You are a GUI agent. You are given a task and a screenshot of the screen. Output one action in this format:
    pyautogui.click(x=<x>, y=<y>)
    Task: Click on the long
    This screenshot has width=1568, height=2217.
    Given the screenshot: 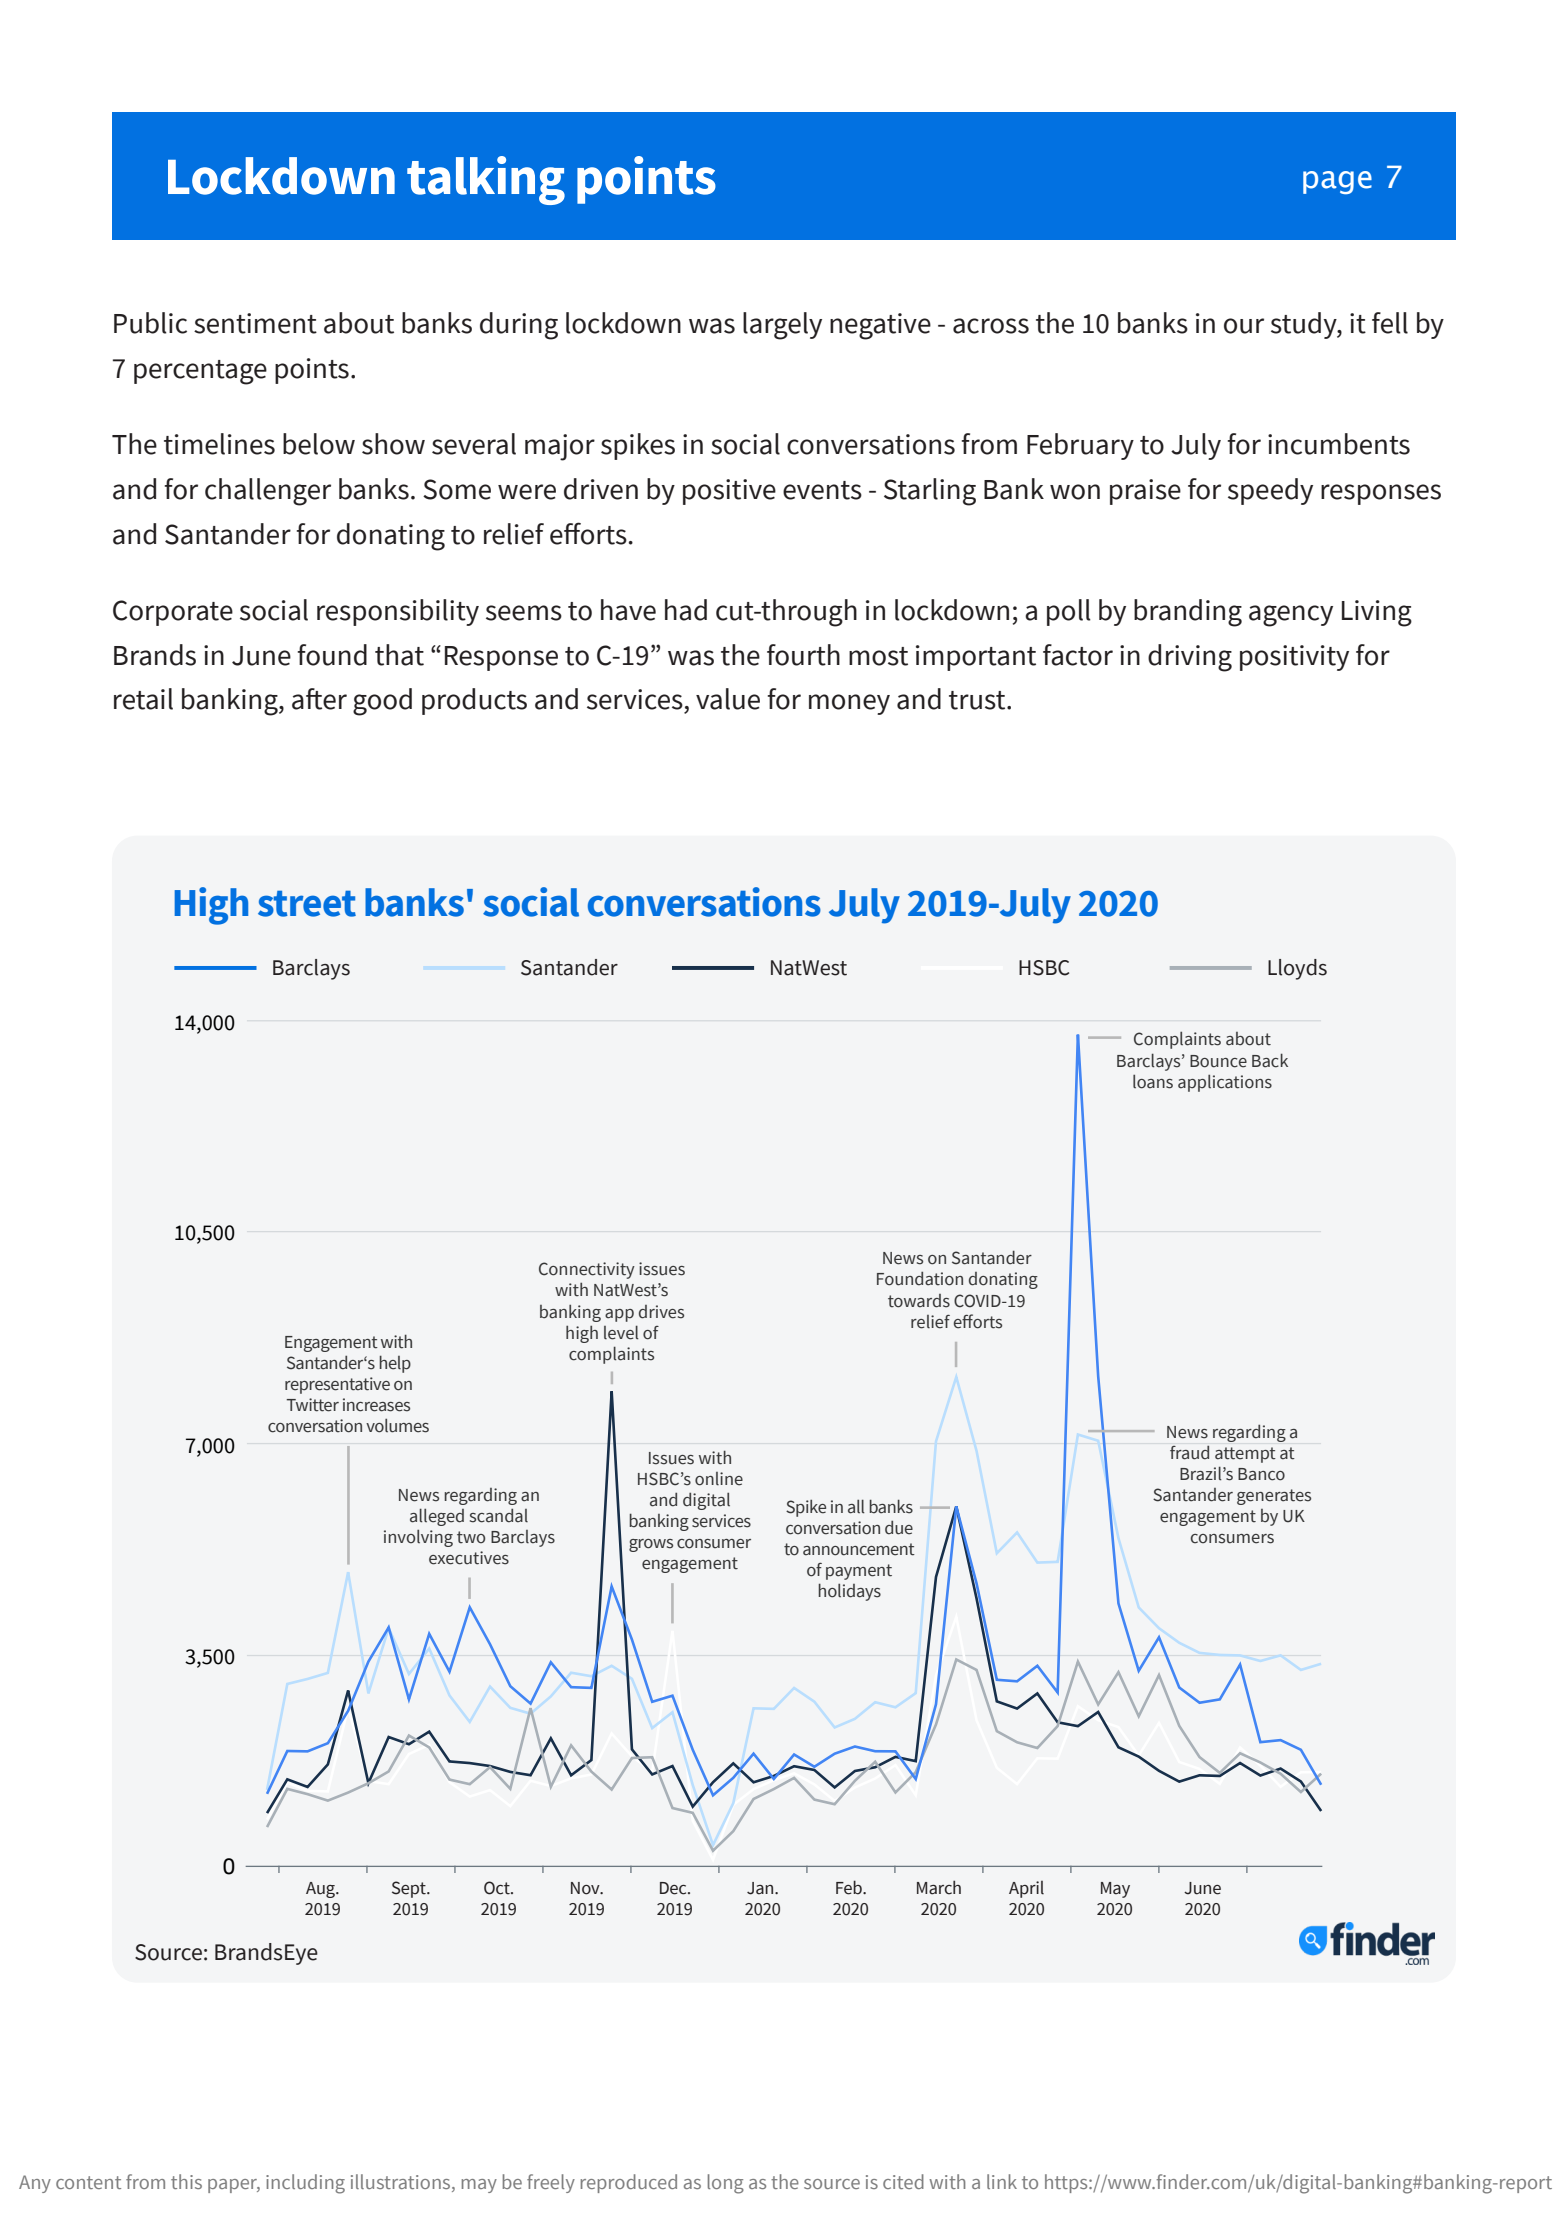 What is the action you would take?
    pyautogui.click(x=726, y=2184)
